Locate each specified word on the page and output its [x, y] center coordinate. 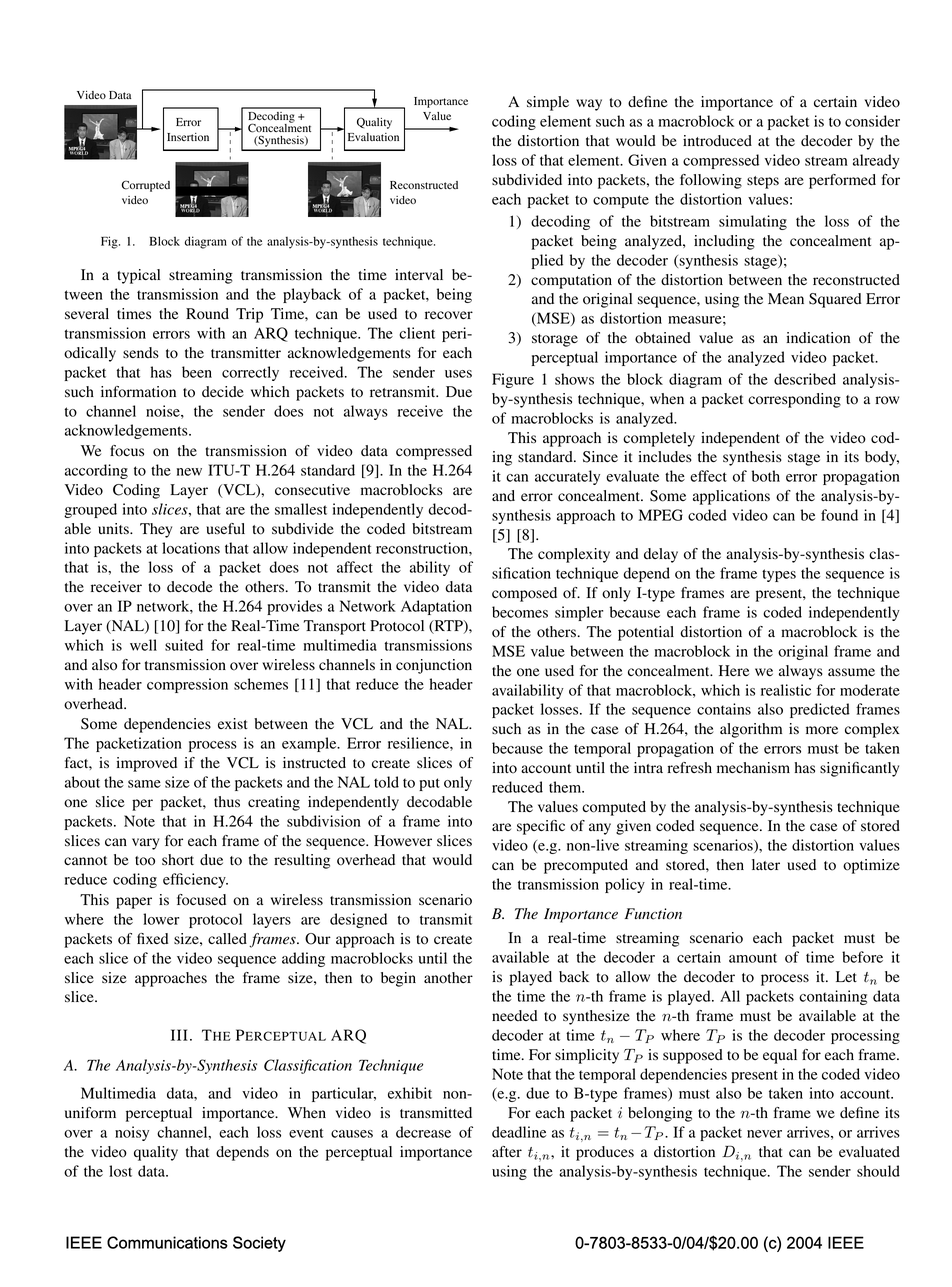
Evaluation [373, 137]
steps [763, 182]
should [878, 1171]
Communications [167, 1242]
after [507, 1151]
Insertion [188, 137]
